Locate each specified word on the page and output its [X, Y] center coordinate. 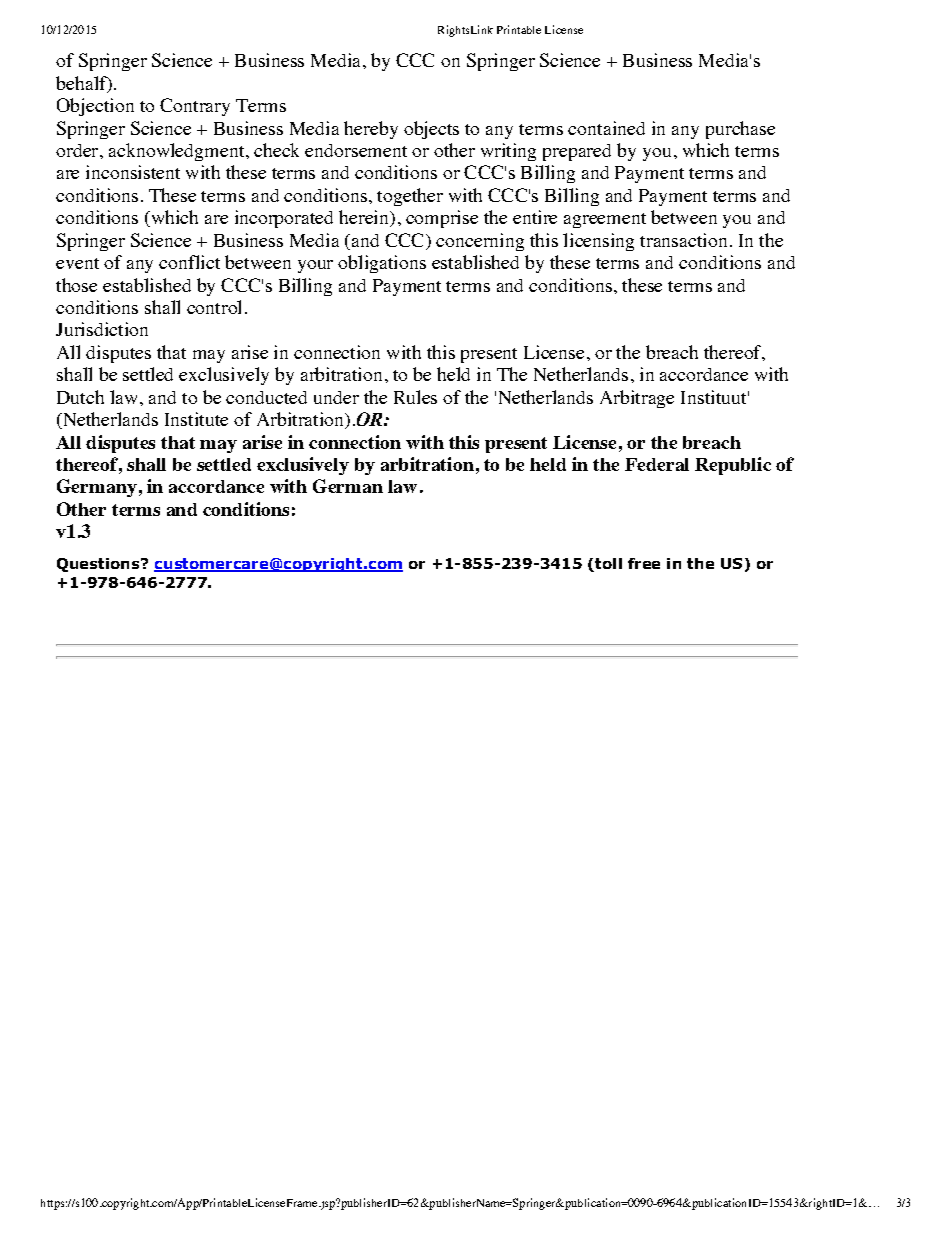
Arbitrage [637, 399]
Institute [196, 419]
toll [607, 565]
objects [431, 130]
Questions [99, 565]
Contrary [195, 107]
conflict [189, 262]
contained [606, 128]
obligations [382, 264]
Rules [415, 397]
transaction [683, 240]
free [644, 563]
